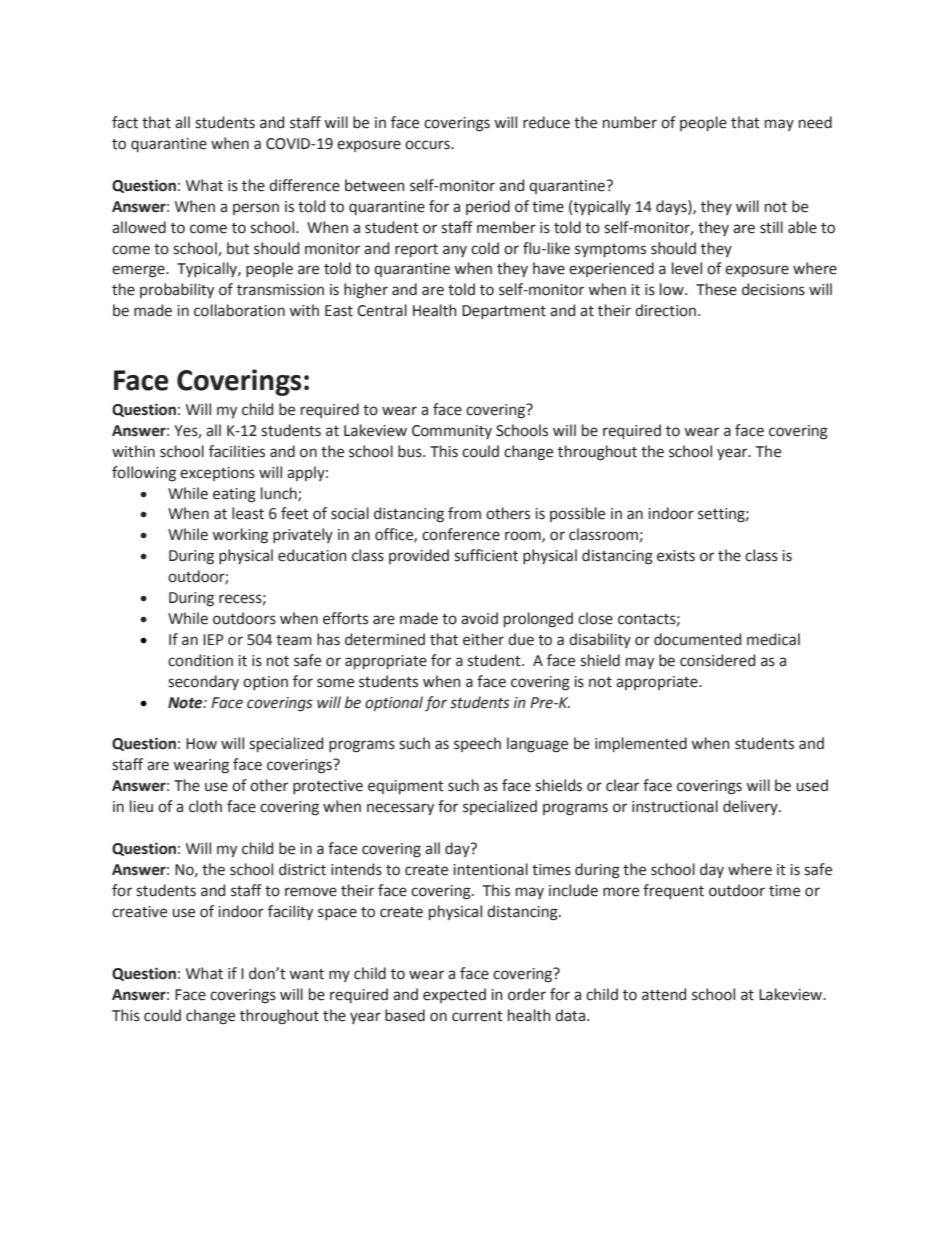  I want to click on need, so click(815, 122).
